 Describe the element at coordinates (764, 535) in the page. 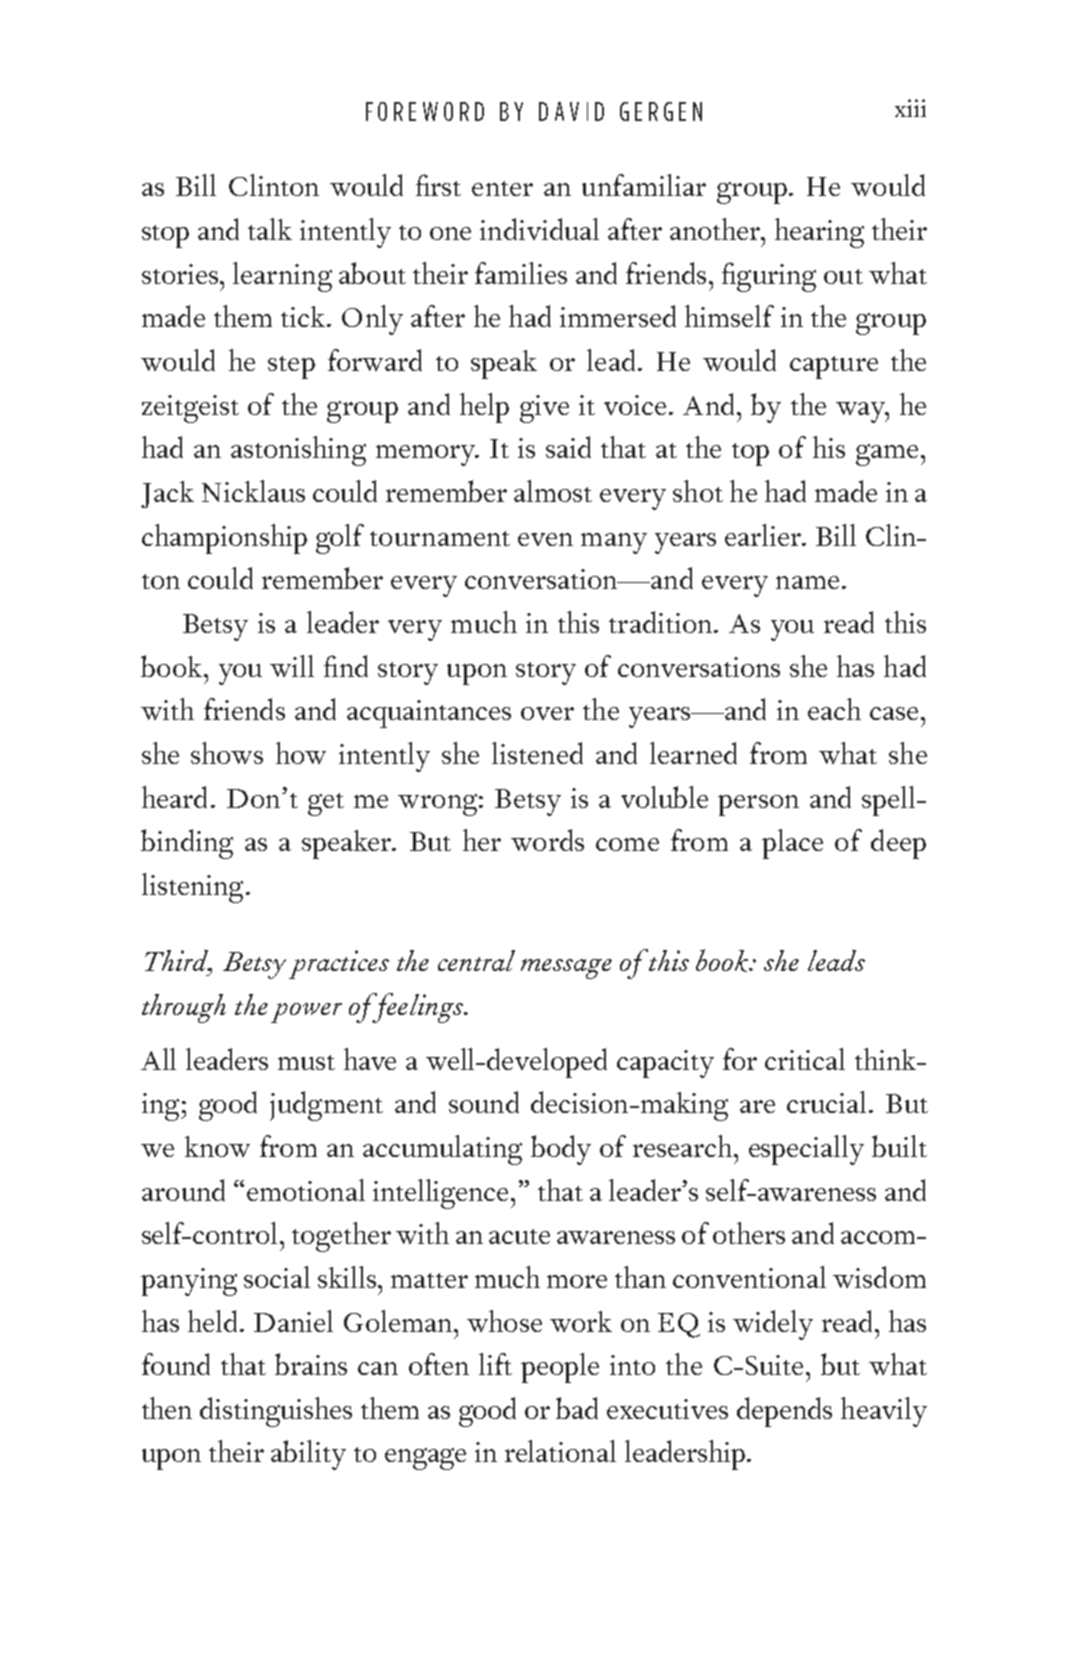

I see `earlier` at that location.
